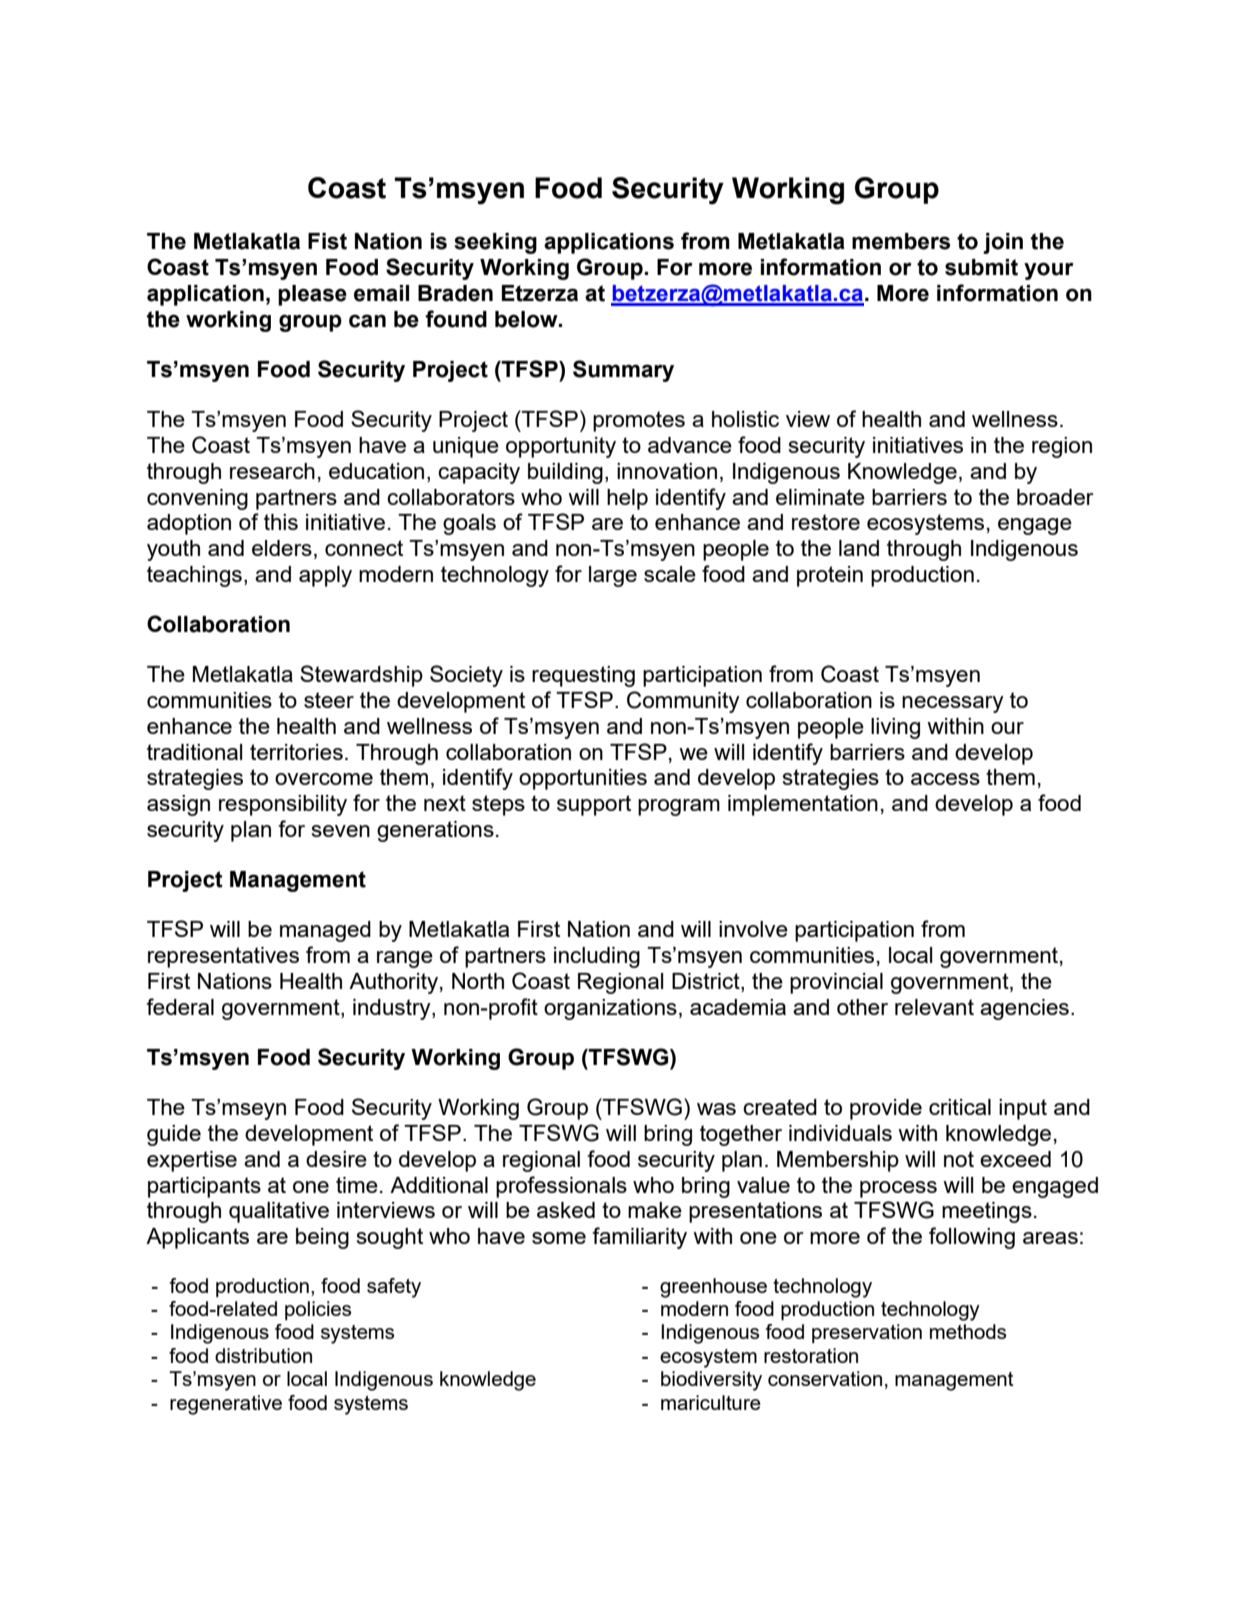 The width and height of the page is (1247, 1614). I want to click on organizations, so click(610, 1009).
